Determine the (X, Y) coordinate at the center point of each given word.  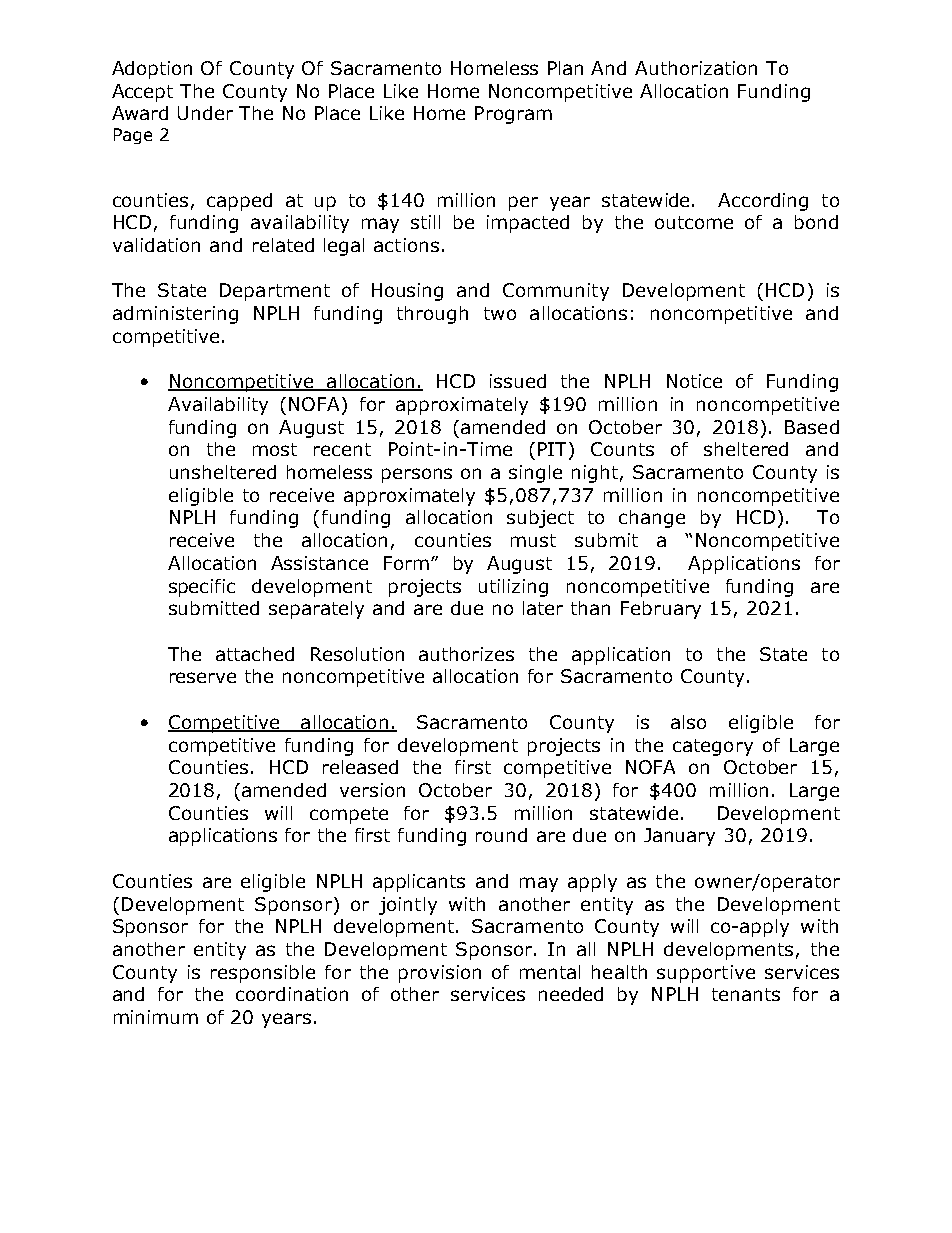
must (533, 540)
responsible (263, 974)
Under (205, 113)
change (652, 519)
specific (202, 588)
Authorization (696, 68)
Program (513, 115)
